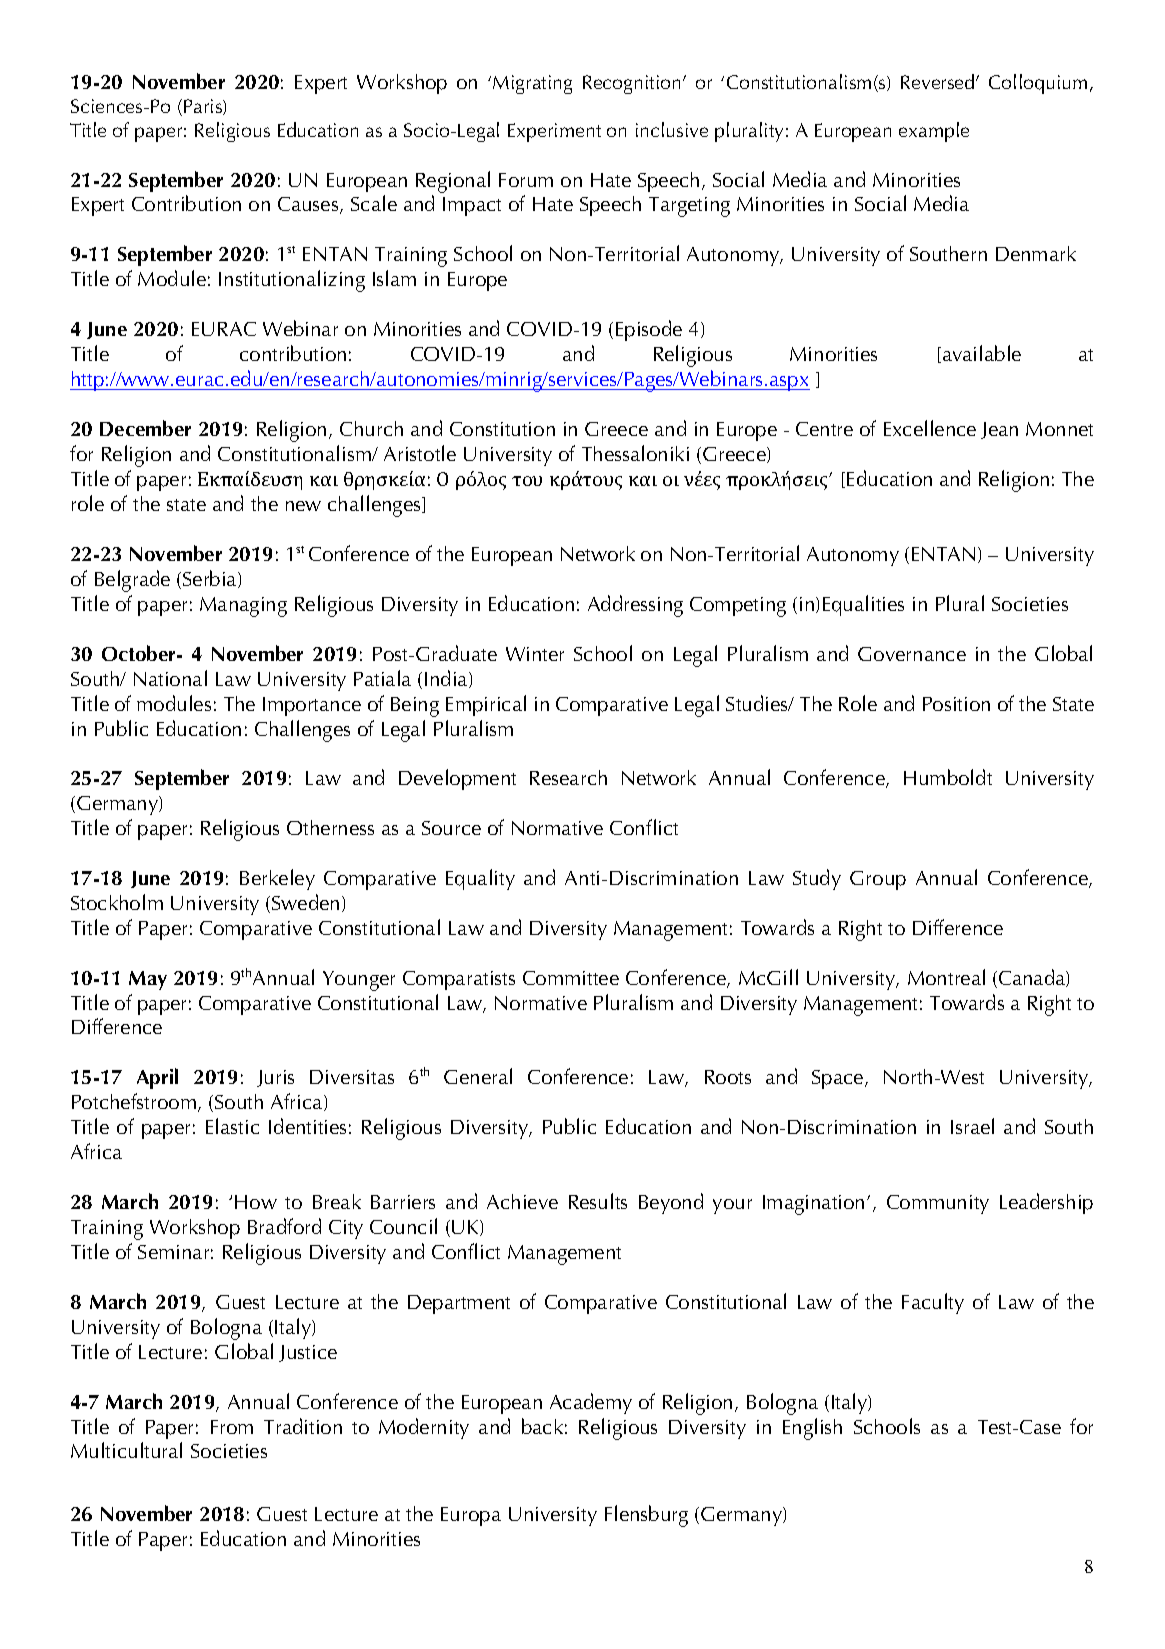  Describe the element at coordinates (948, 777) in the page. I see `Humboldt` at that location.
